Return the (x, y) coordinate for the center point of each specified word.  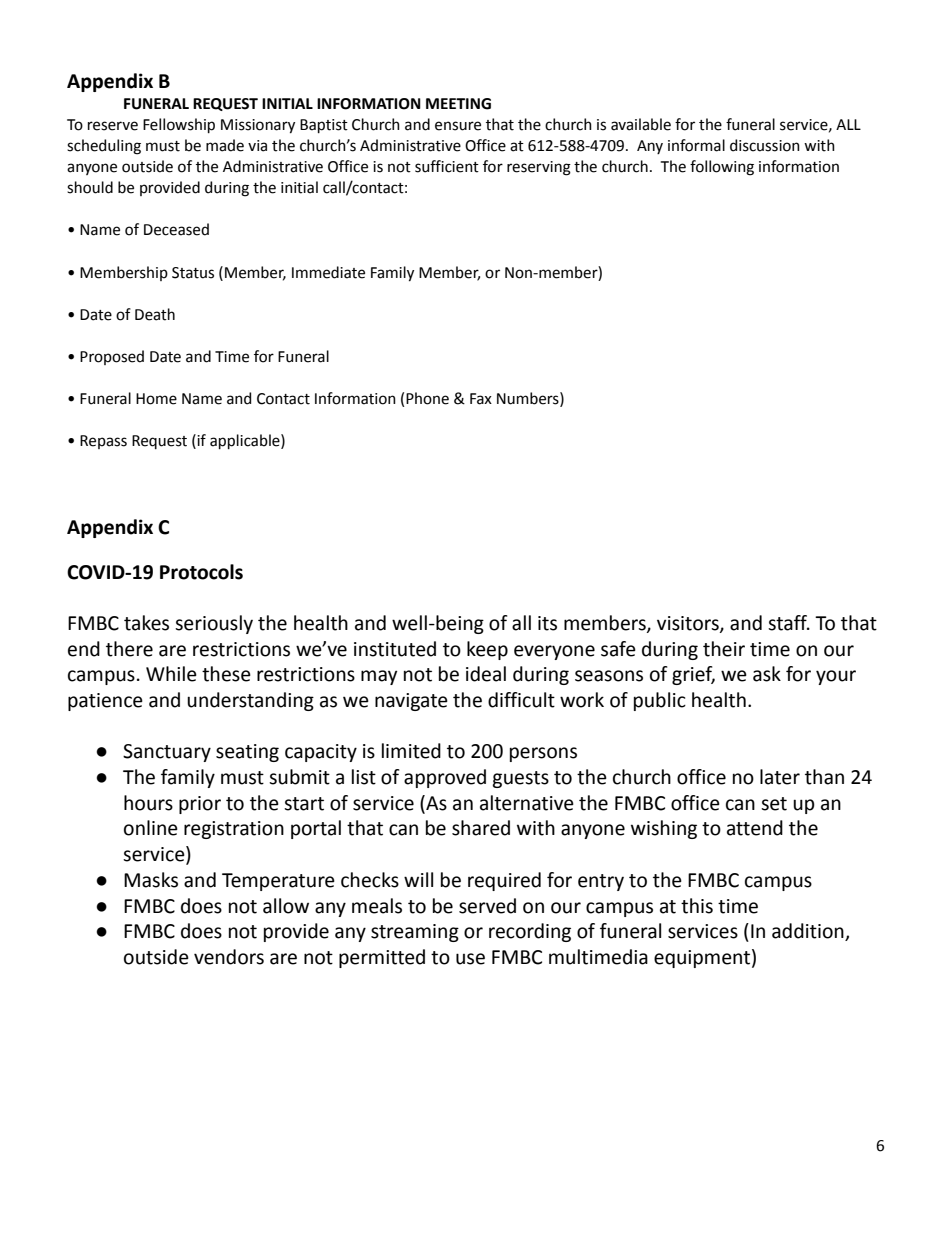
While (171, 674)
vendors (229, 957)
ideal (486, 674)
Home (156, 399)
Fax (481, 399)
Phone (427, 398)
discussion (765, 145)
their (724, 649)
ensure (458, 126)
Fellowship (179, 125)
